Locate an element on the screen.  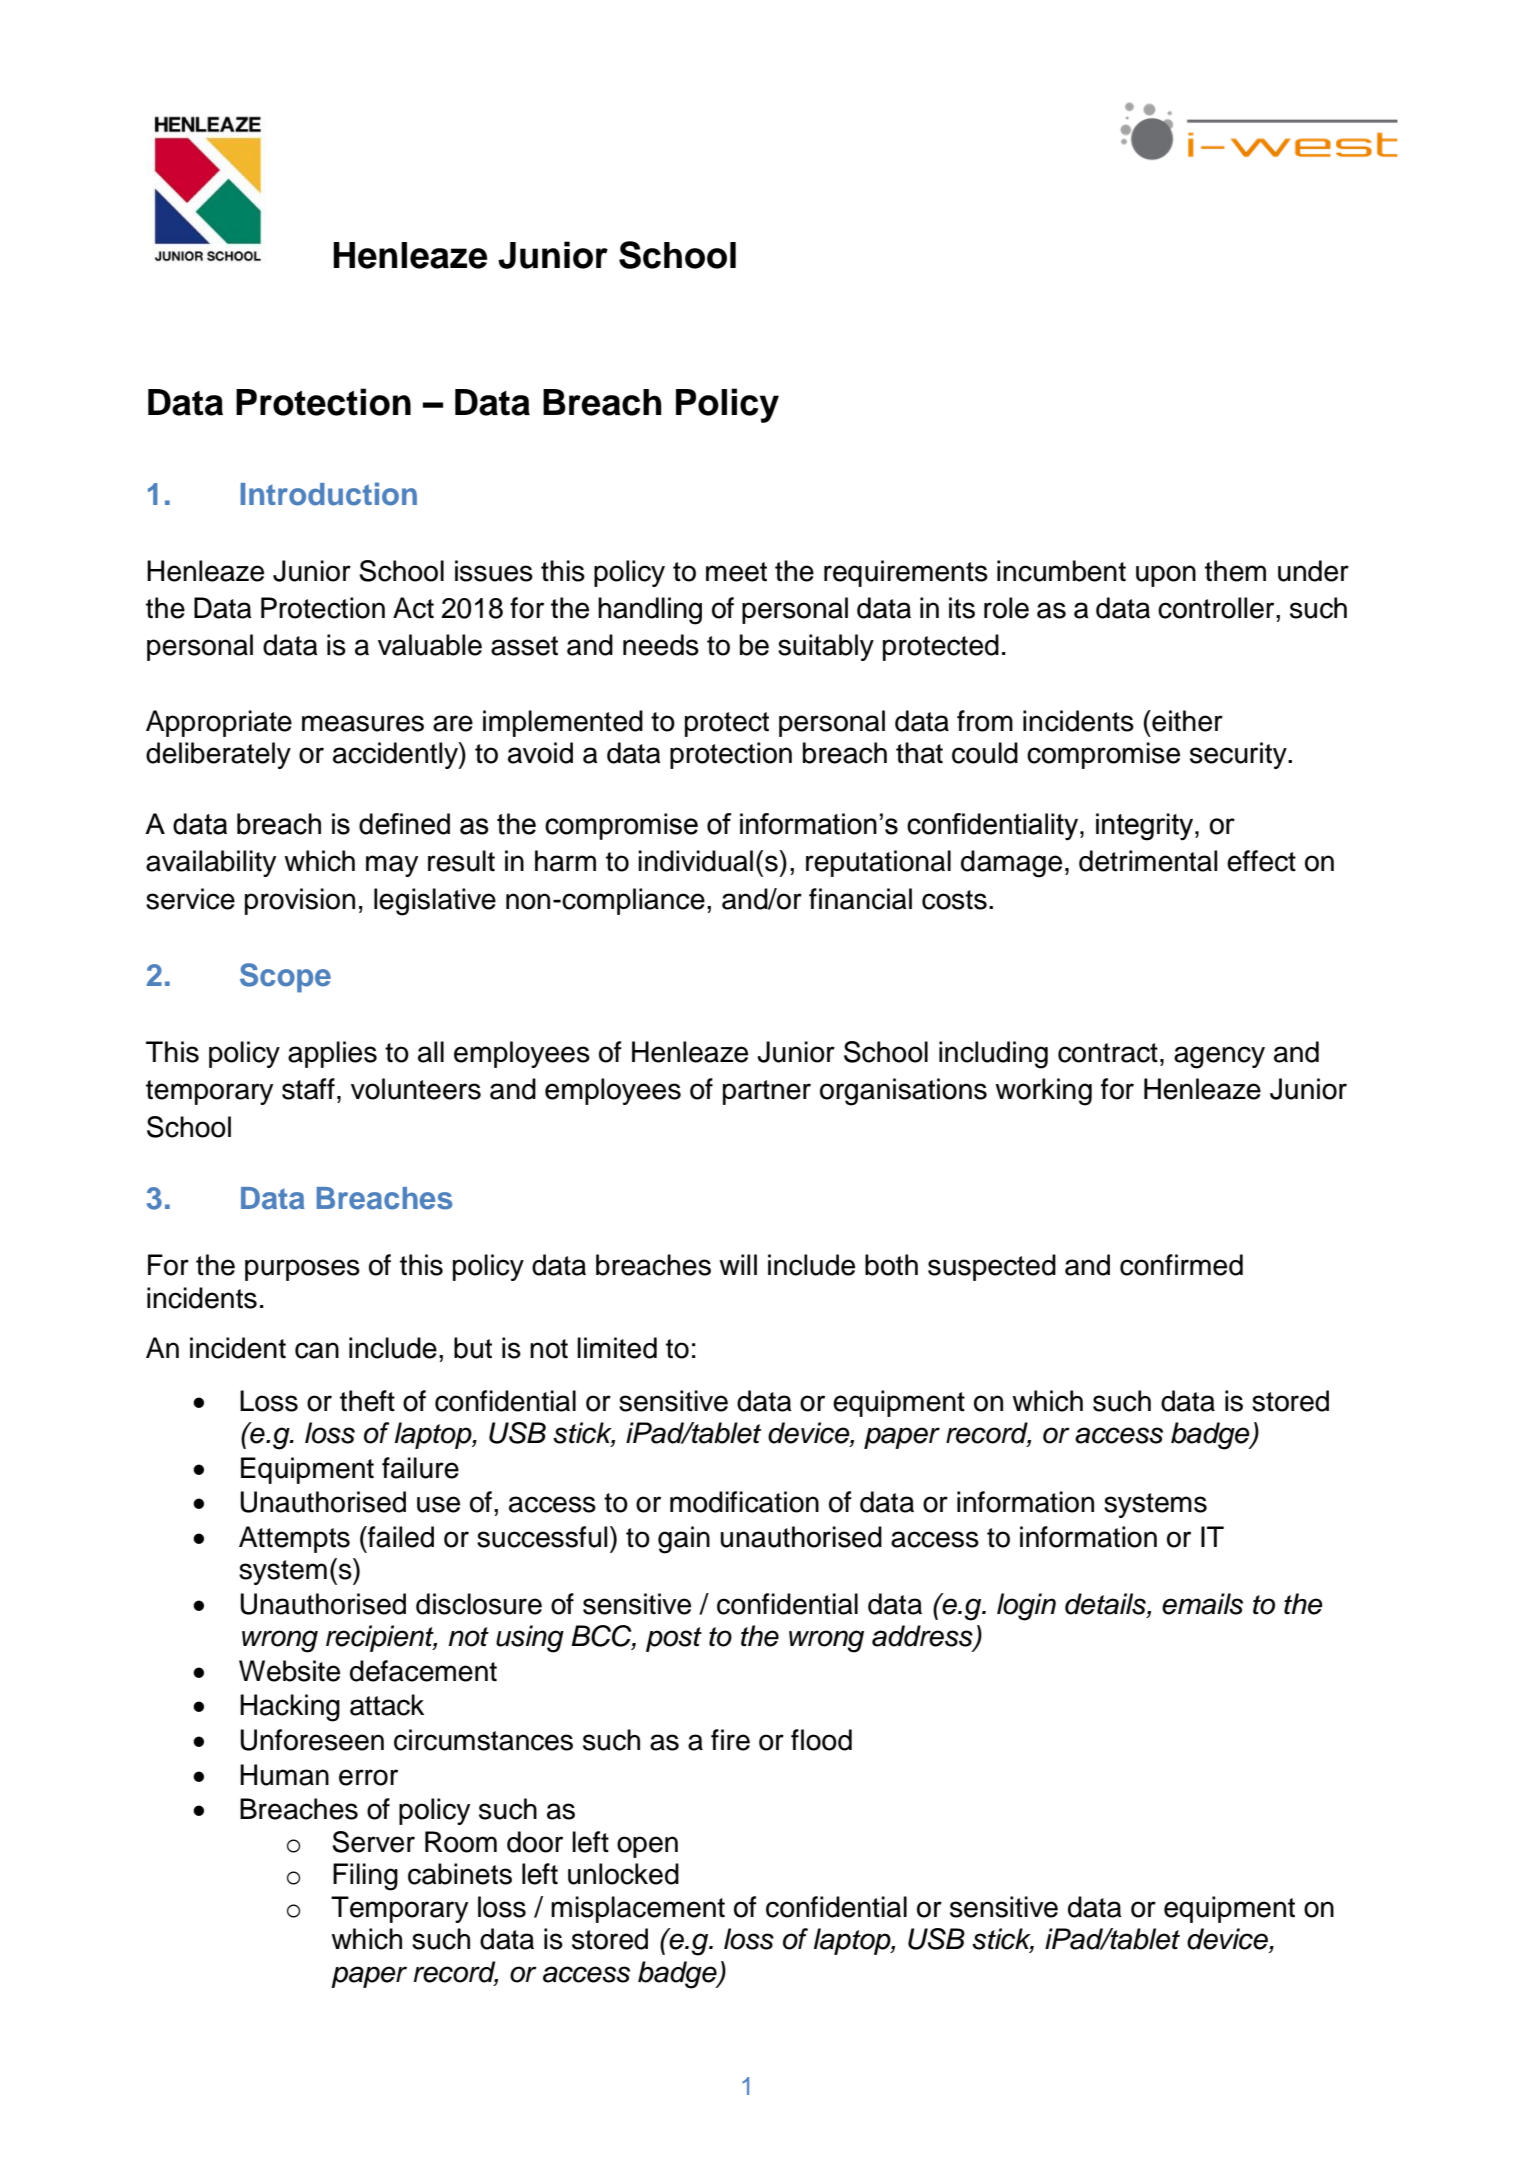
emails is located at coordinates (1202, 1604).
